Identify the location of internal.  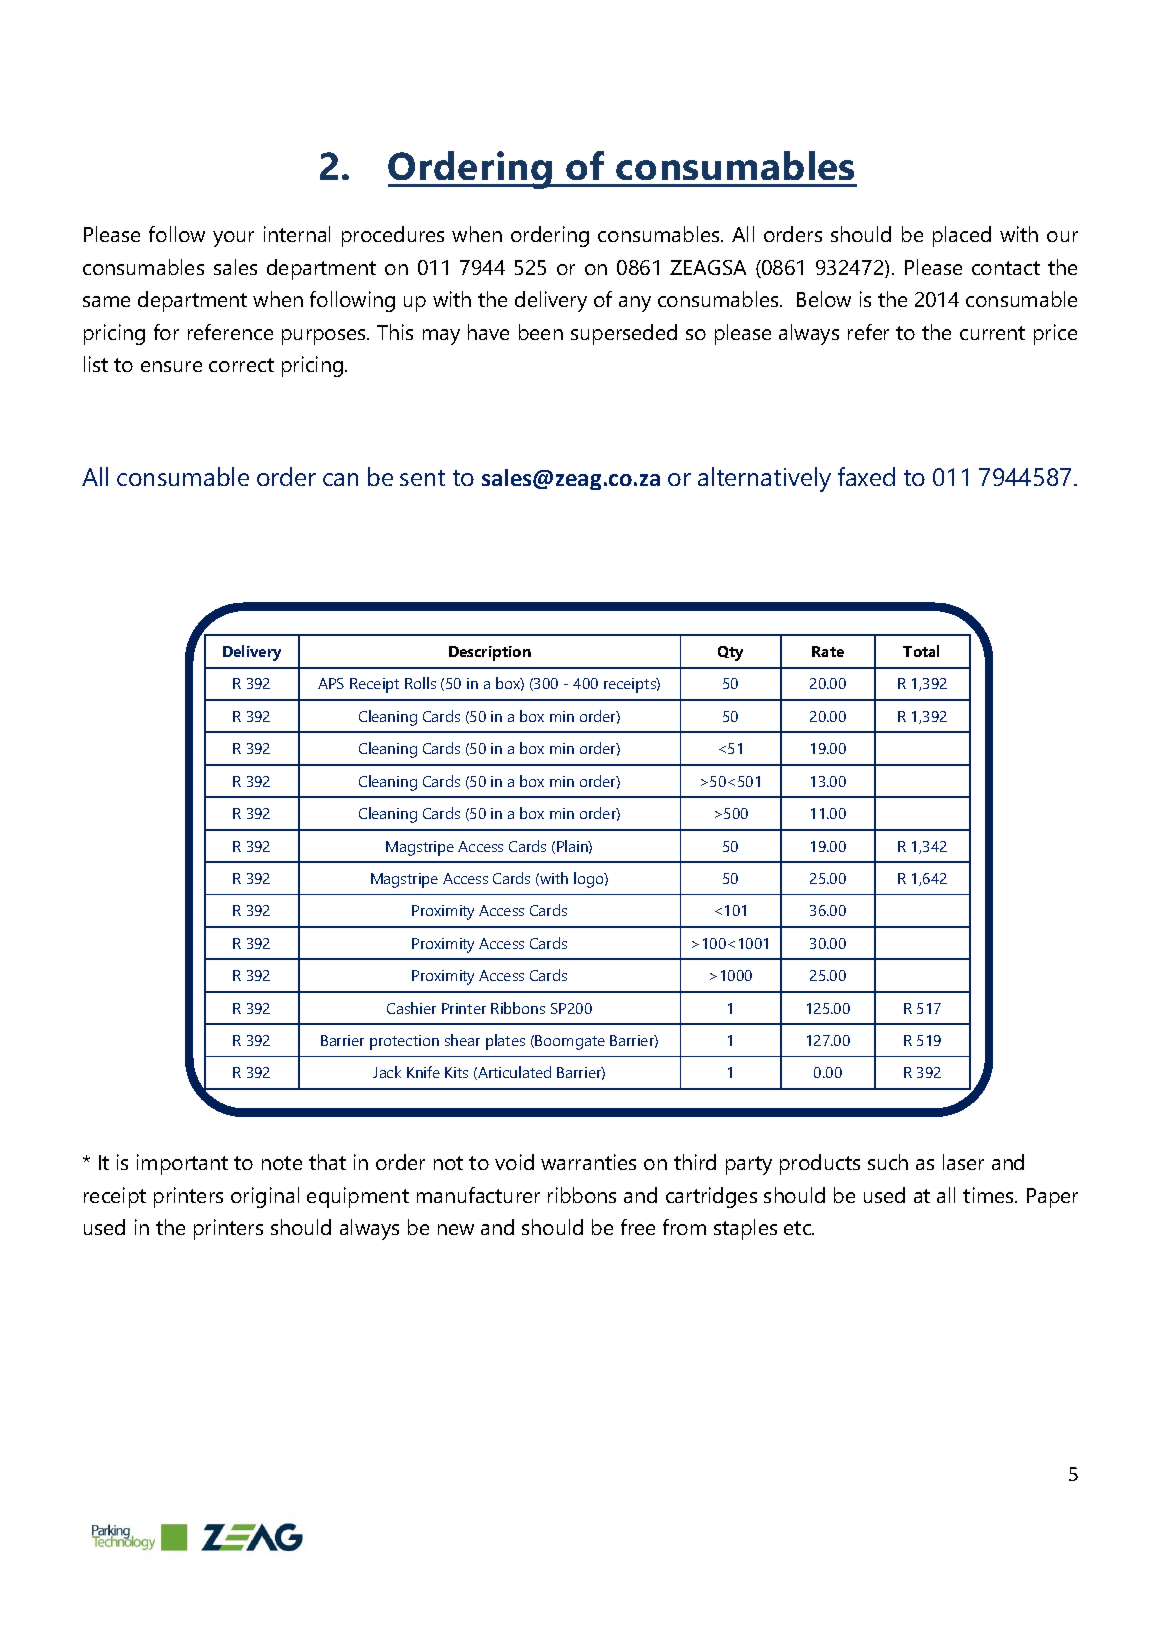
(297, 234).
